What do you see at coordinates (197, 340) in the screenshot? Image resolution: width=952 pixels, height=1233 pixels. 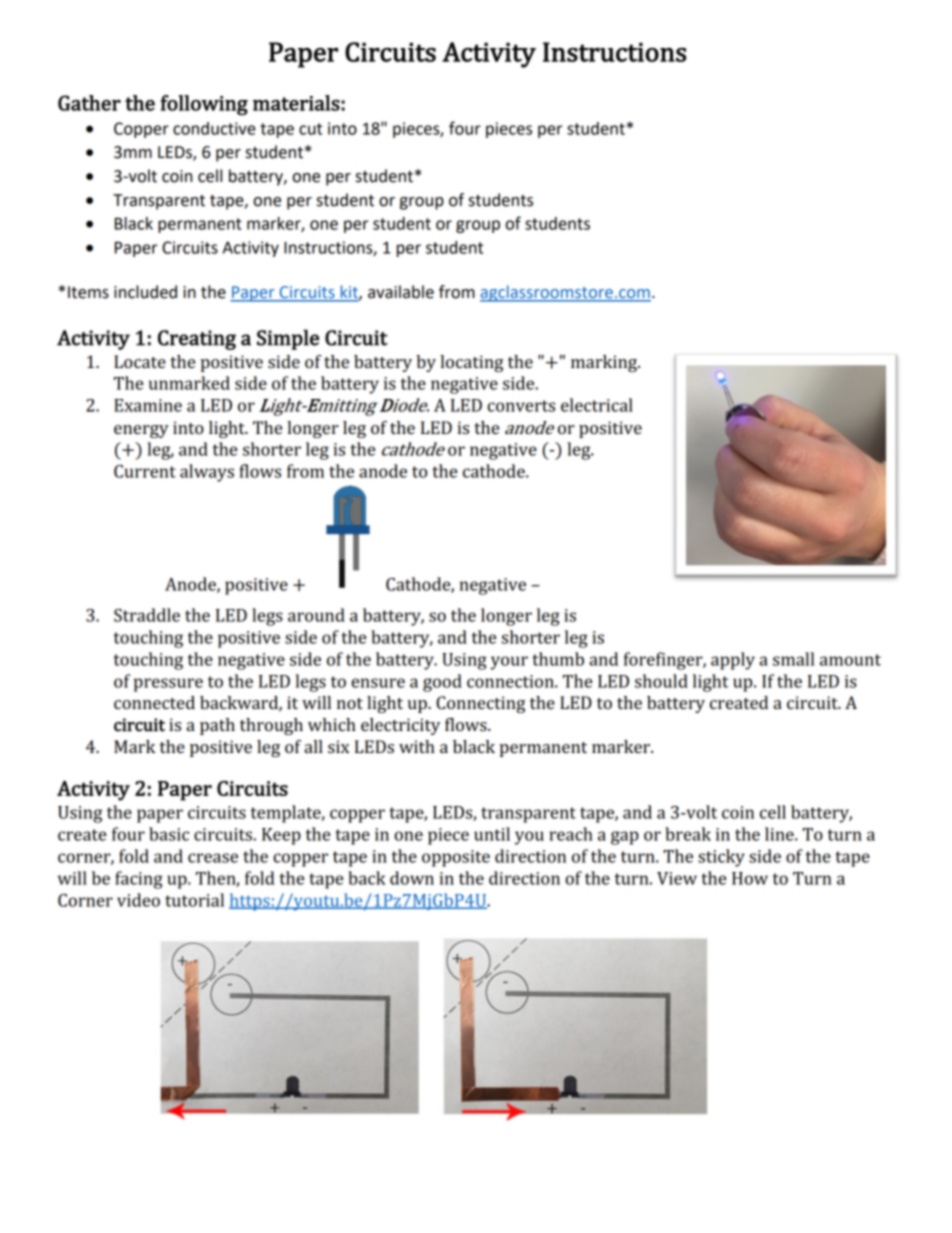 I see `Creating` at bounding box center [197, 340].
